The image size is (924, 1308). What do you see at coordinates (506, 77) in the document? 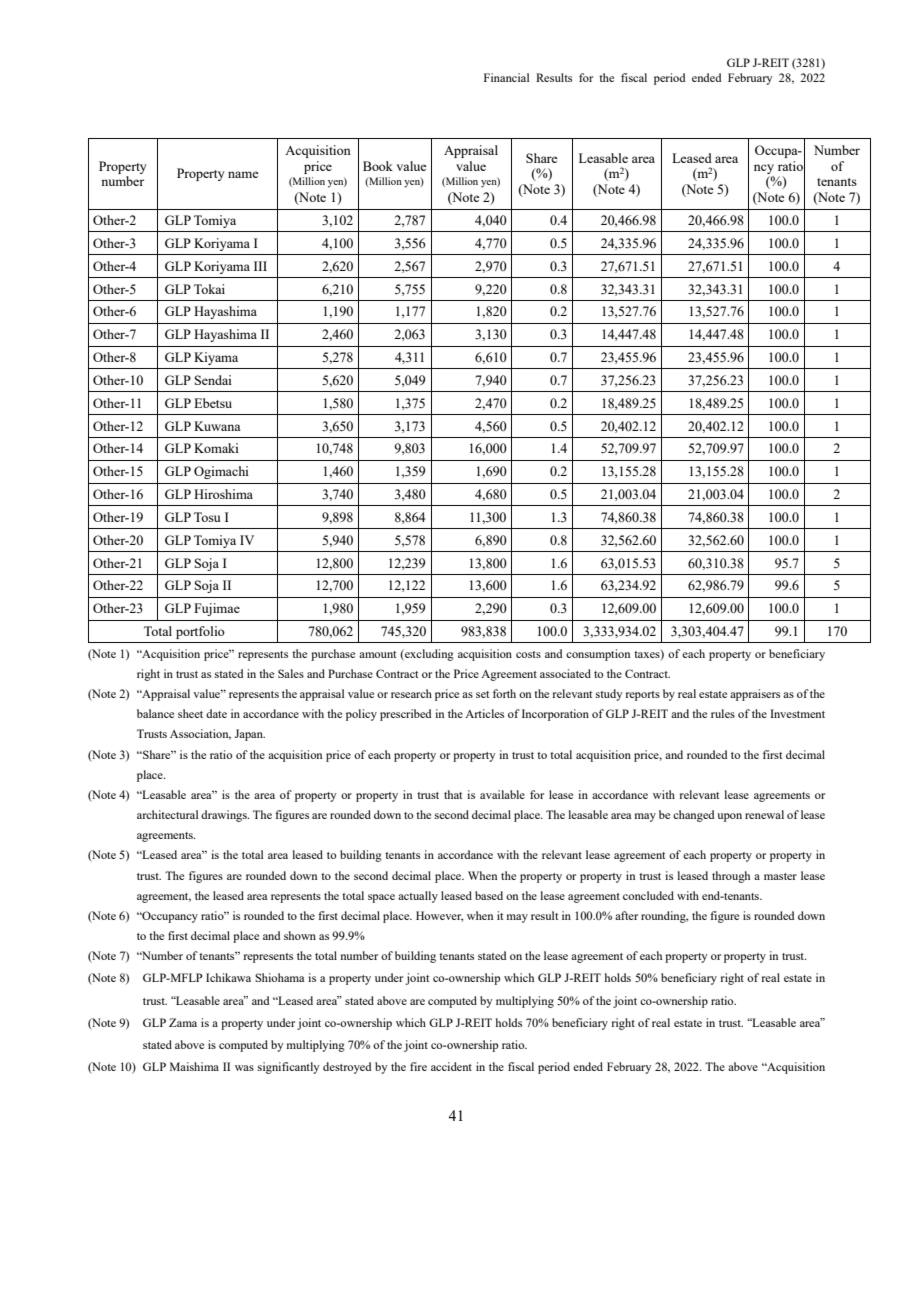
I see `Financial` at bounding box center [506, 77].
